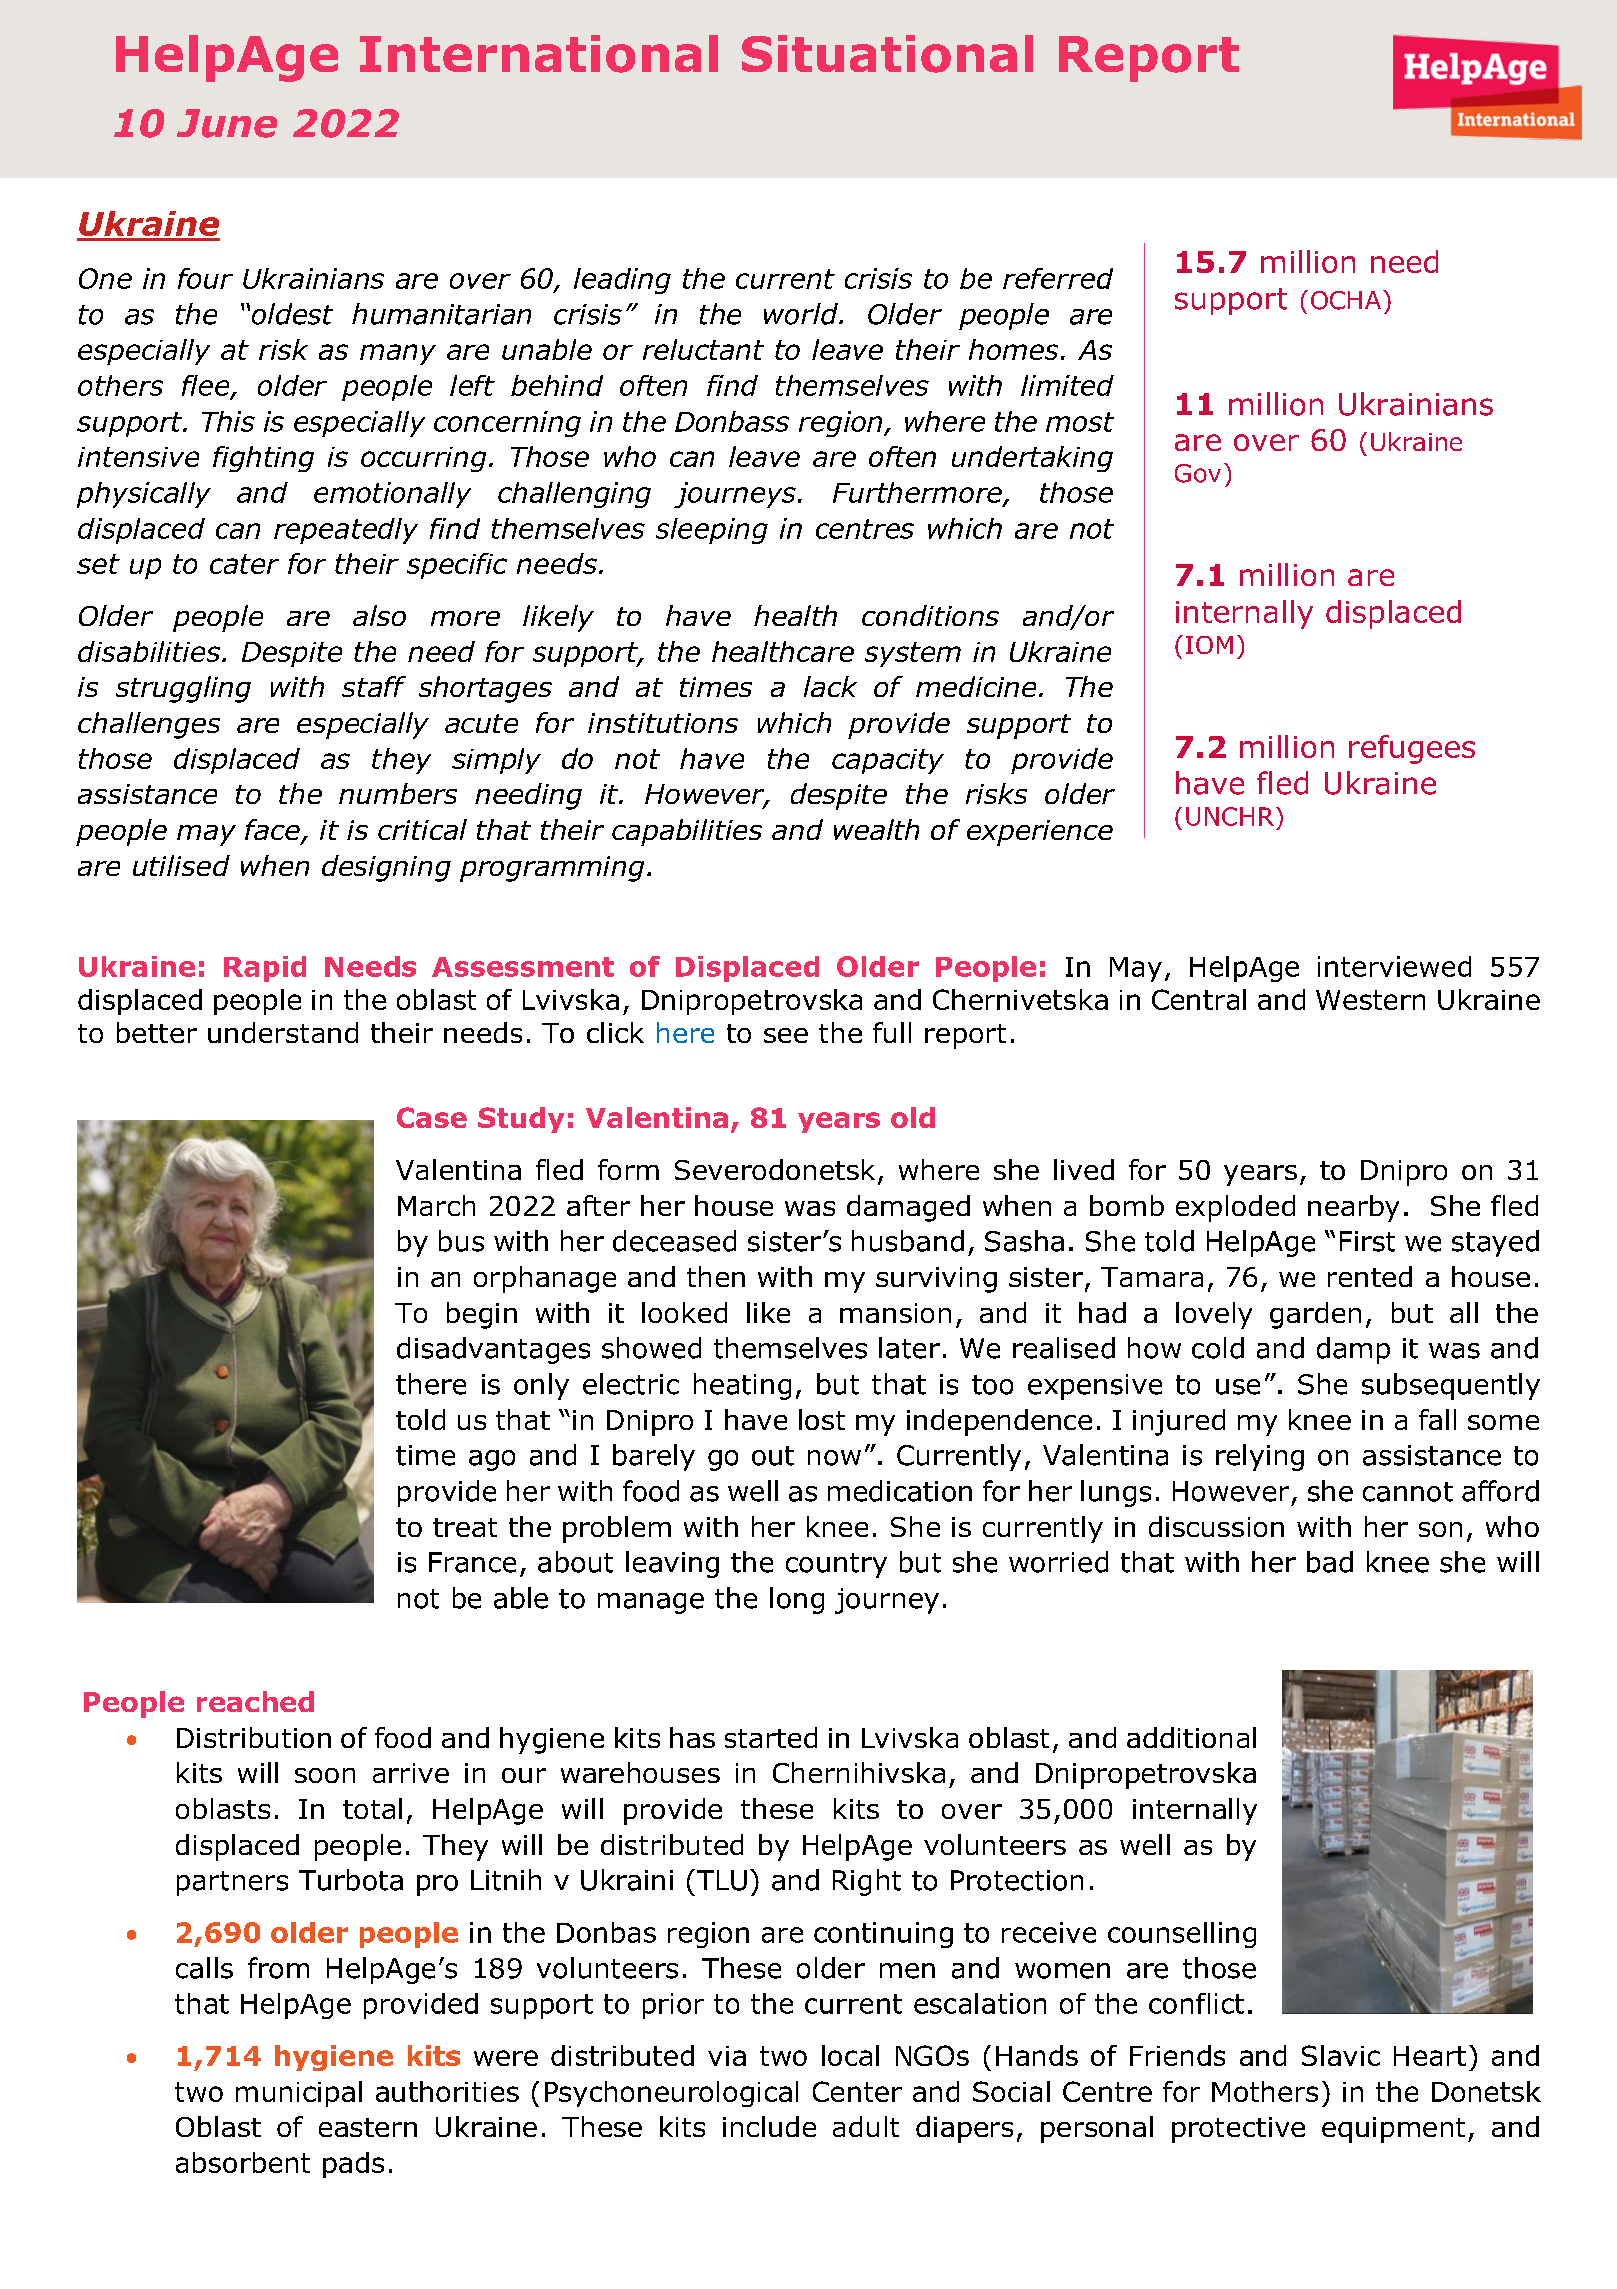  I want to click on understand, so click(283, 1032).
